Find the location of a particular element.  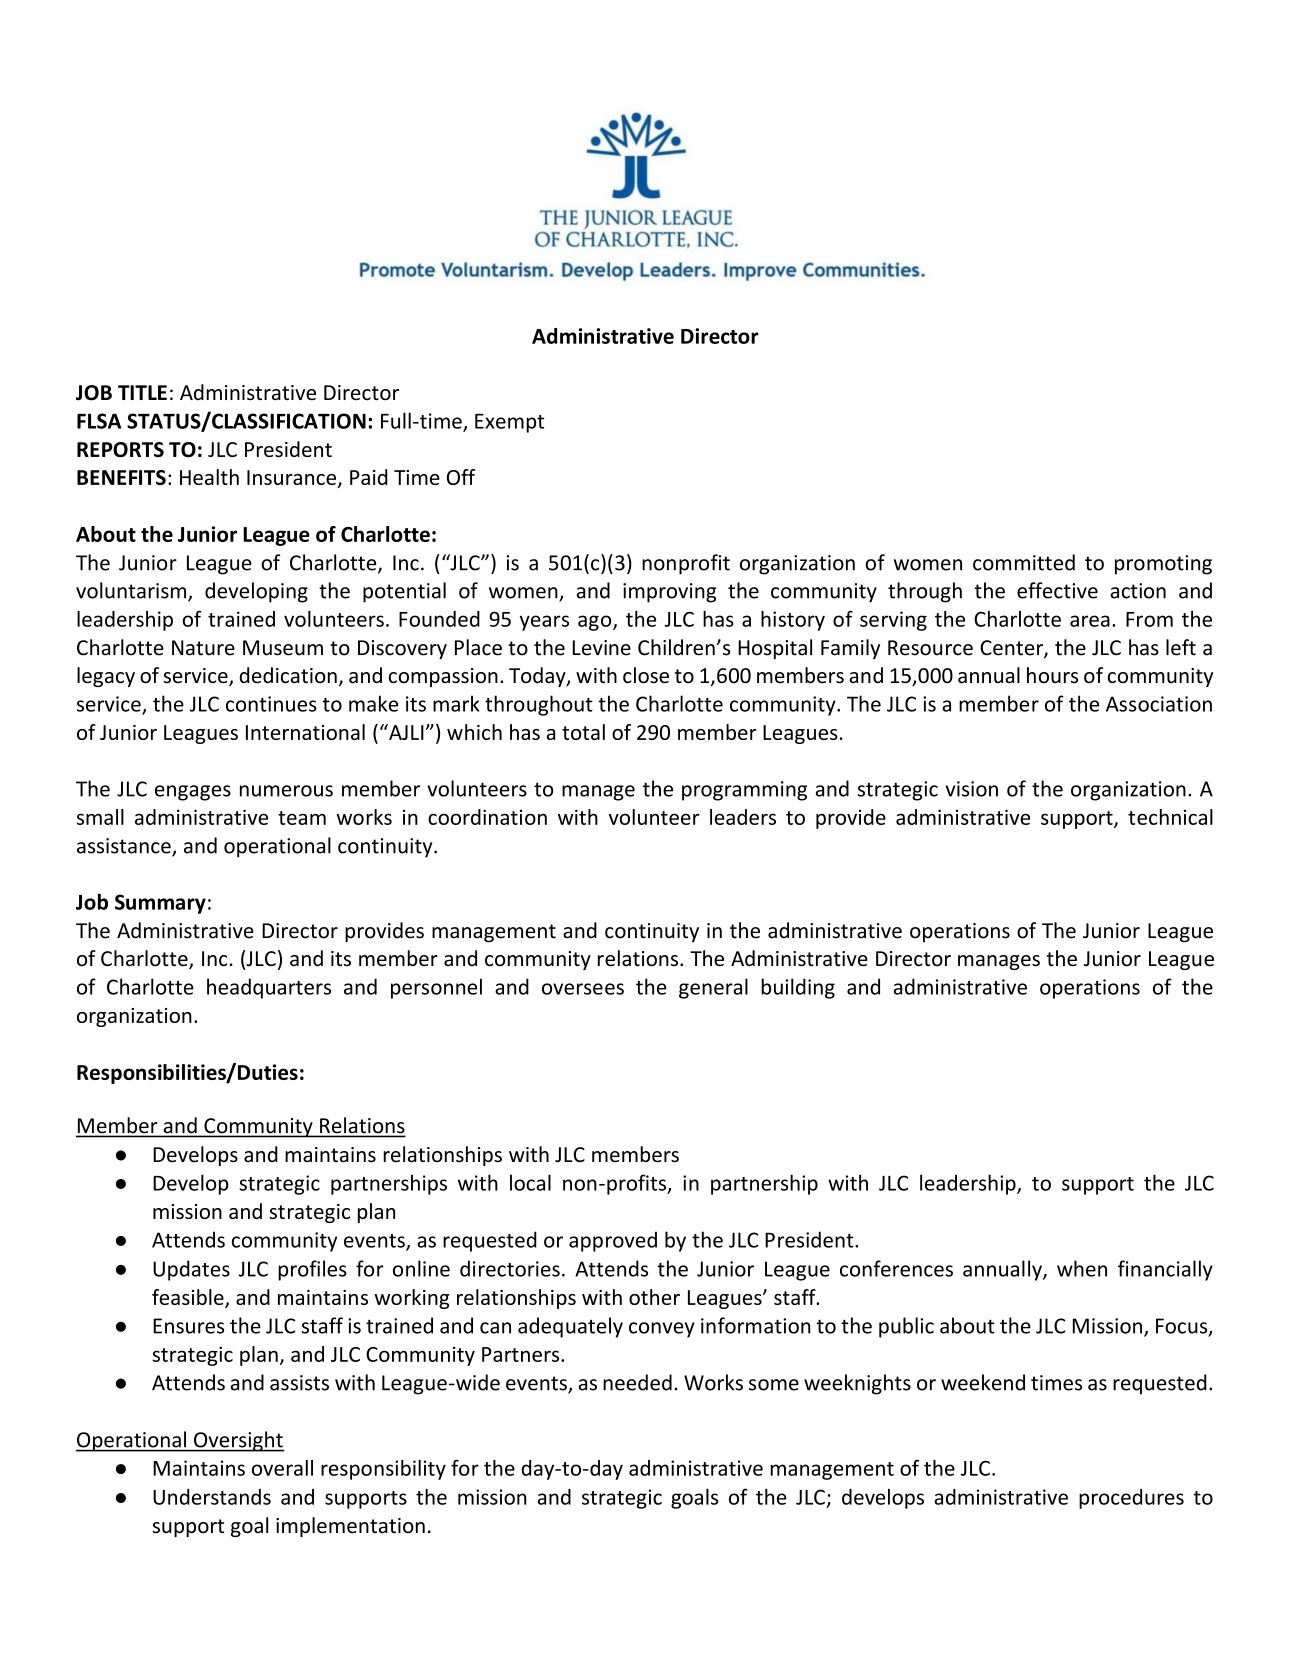

Exempt is located at coordinates (509, 423).
